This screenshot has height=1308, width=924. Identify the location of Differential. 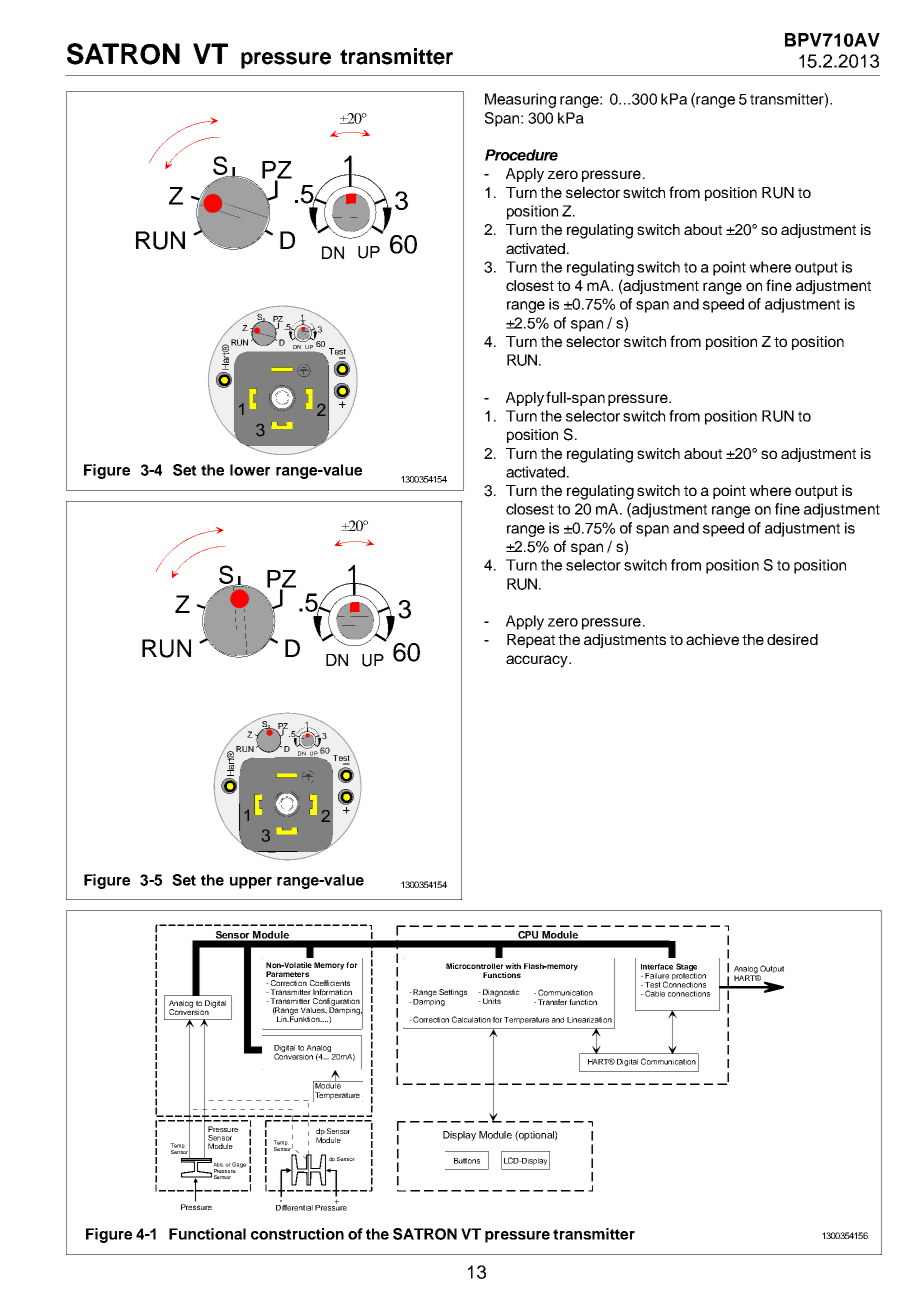
(294, 1207).
